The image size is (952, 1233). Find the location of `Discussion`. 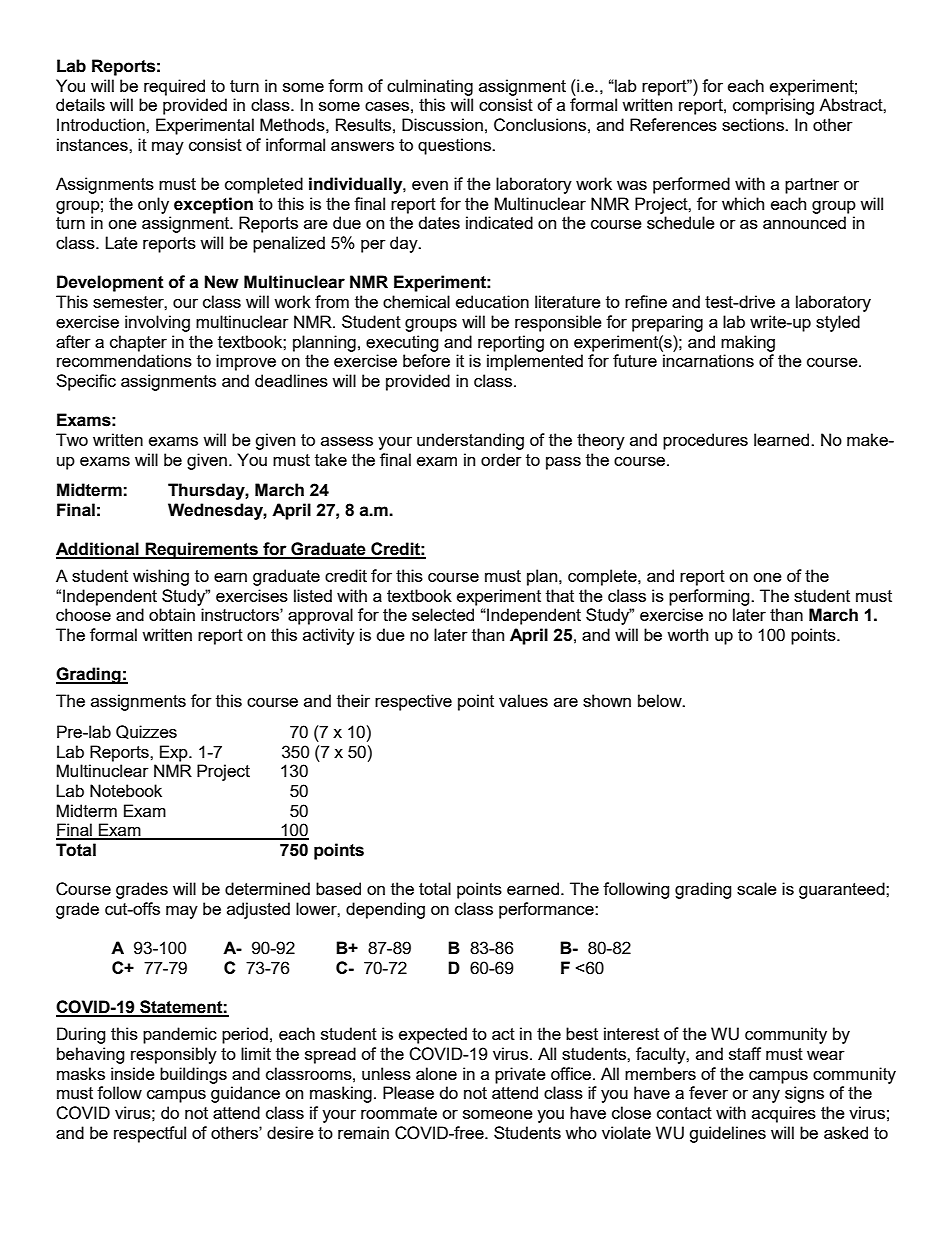

Discussion is located at coordinates (442, 124).
